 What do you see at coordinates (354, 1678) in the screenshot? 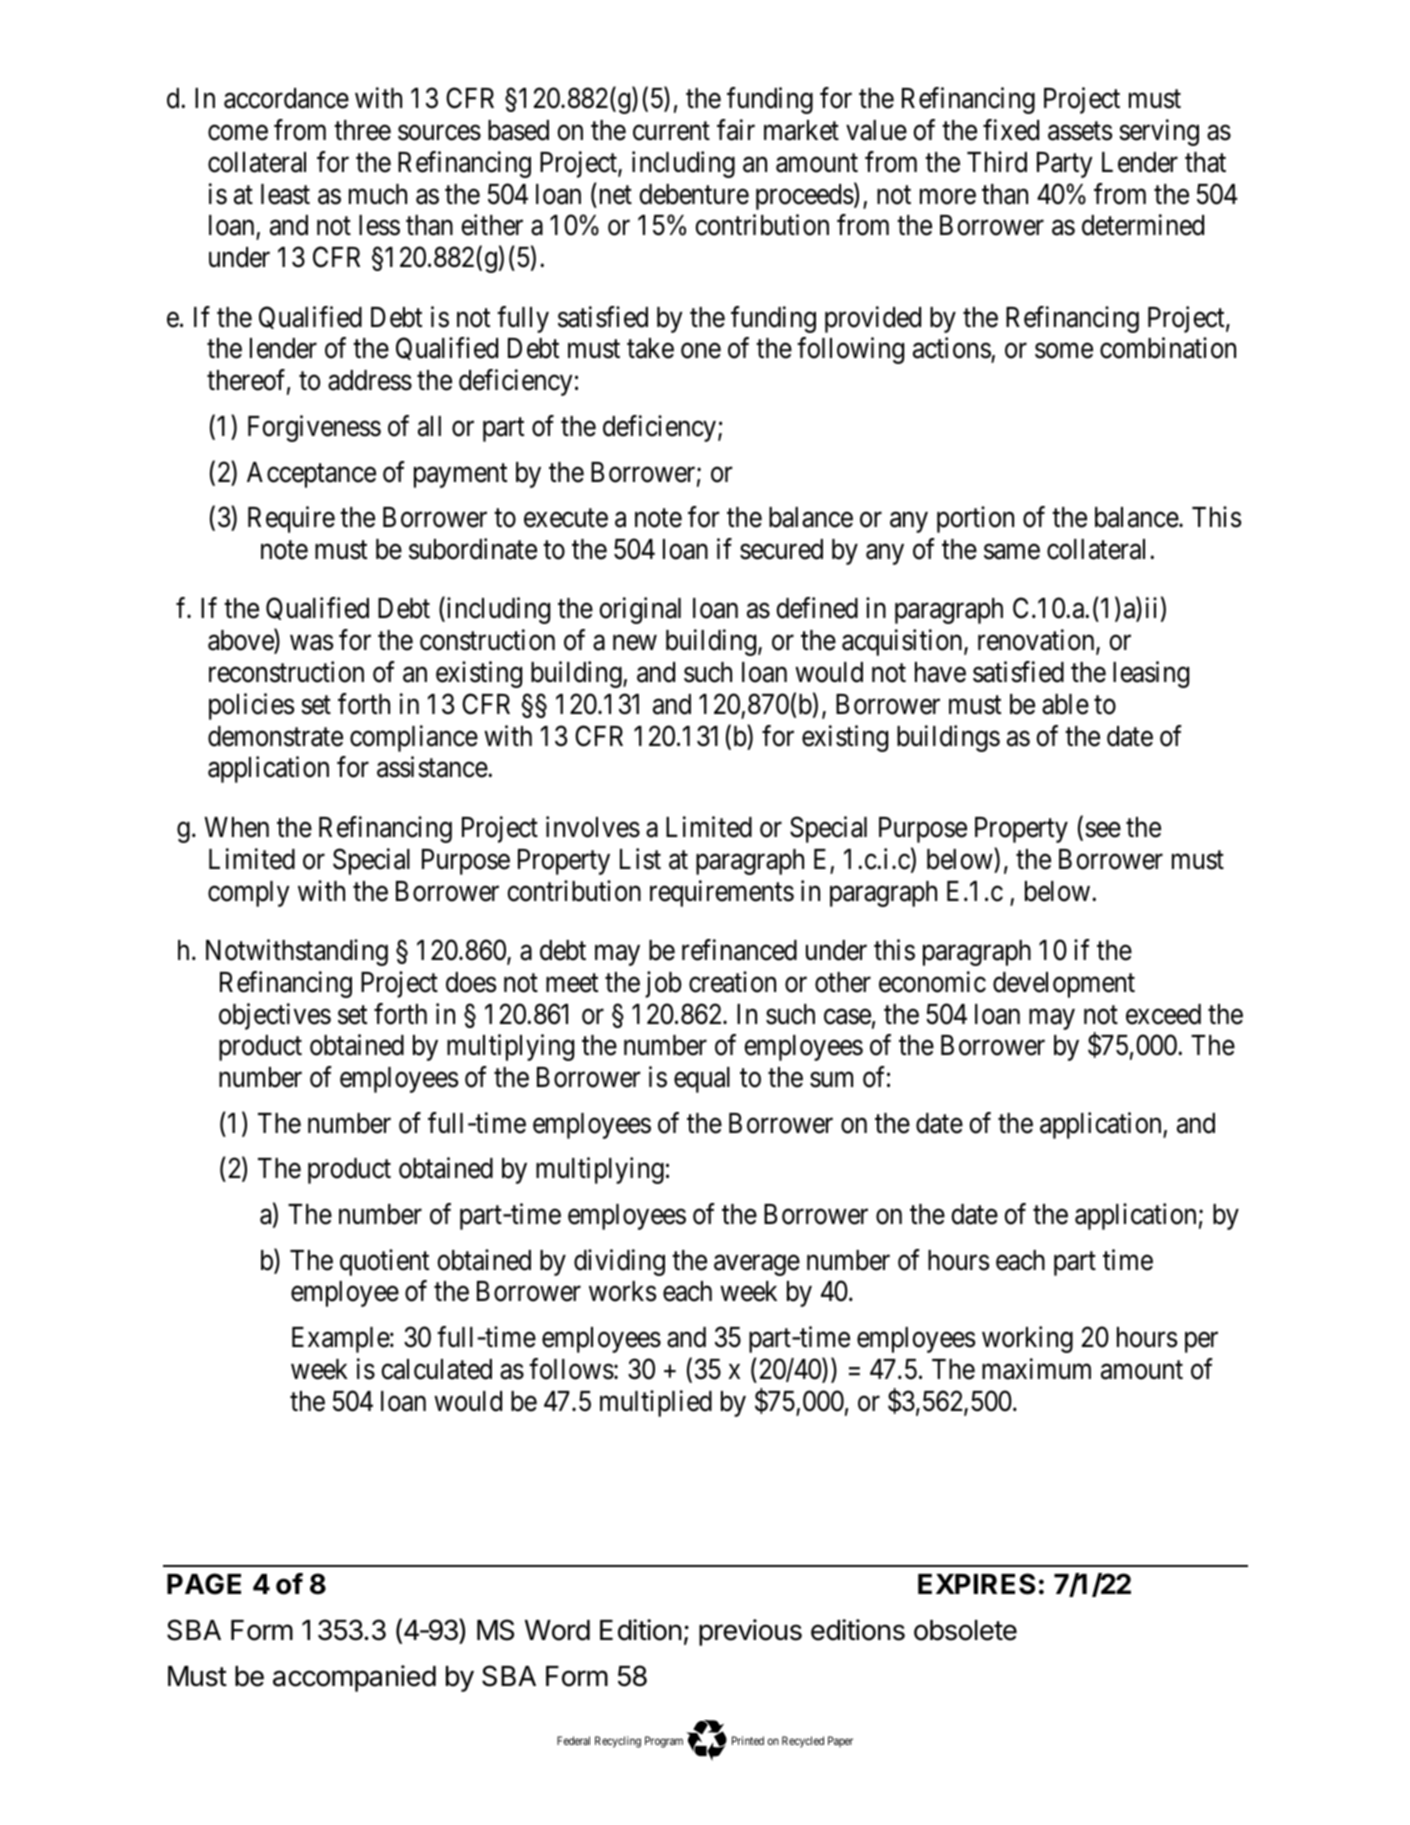
I see `accompanied` at bounding box center [354, 1678].
